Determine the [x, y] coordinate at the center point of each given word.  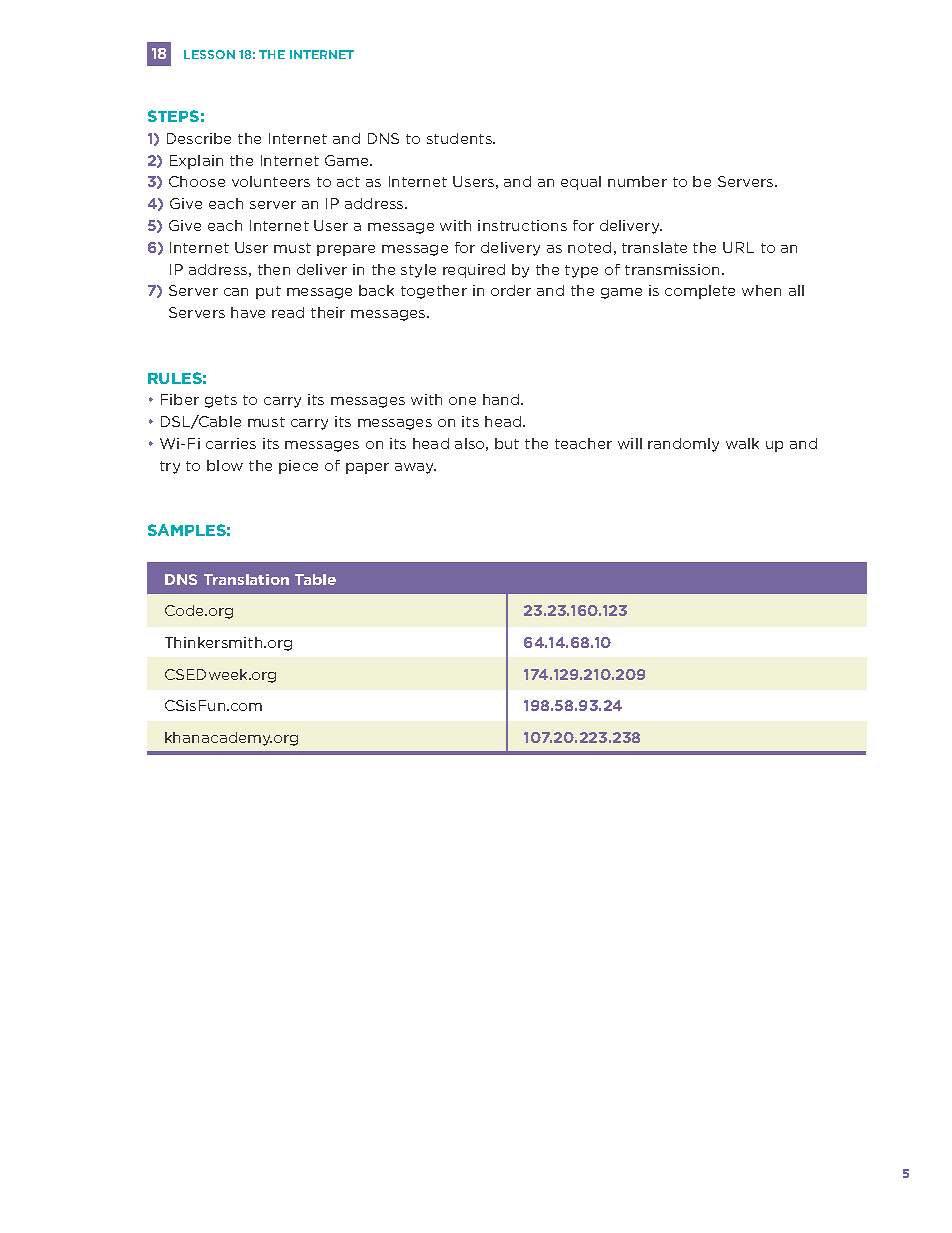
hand [502, 399]
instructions [522, 225]
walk [742, 443]
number [637, 181]
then [274, 269]
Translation [246, 579]
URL [738, 247]
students [461, 138]
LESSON [209, 54]
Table [315, 579]
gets [221, 401]
